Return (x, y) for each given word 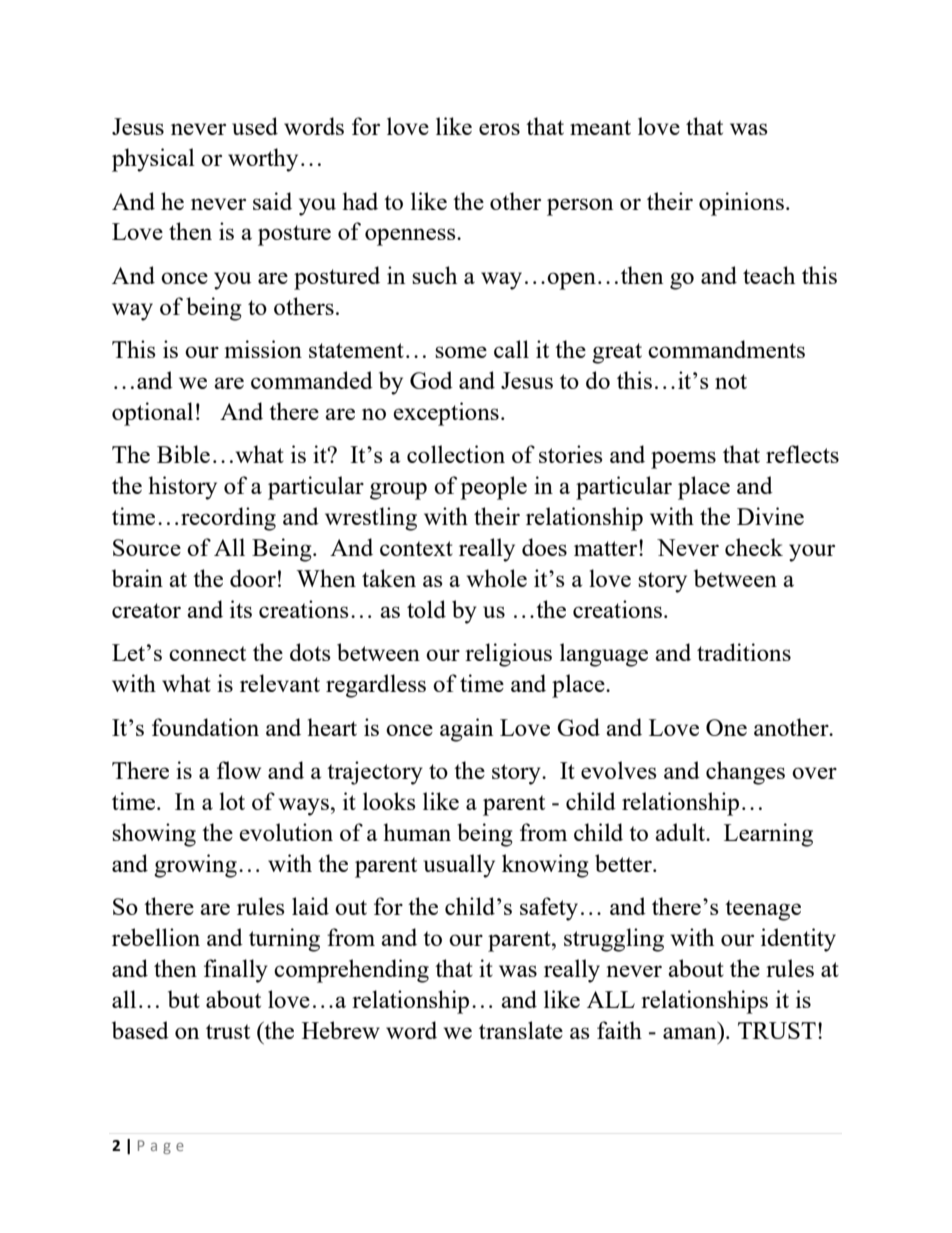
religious (508, 655)
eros (499, 129)
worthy (263, 160)
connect (207, 653)
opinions (741, 204)
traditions (744, 652)
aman (689, 1033)
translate (521, 1030)
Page (161, 1147)
